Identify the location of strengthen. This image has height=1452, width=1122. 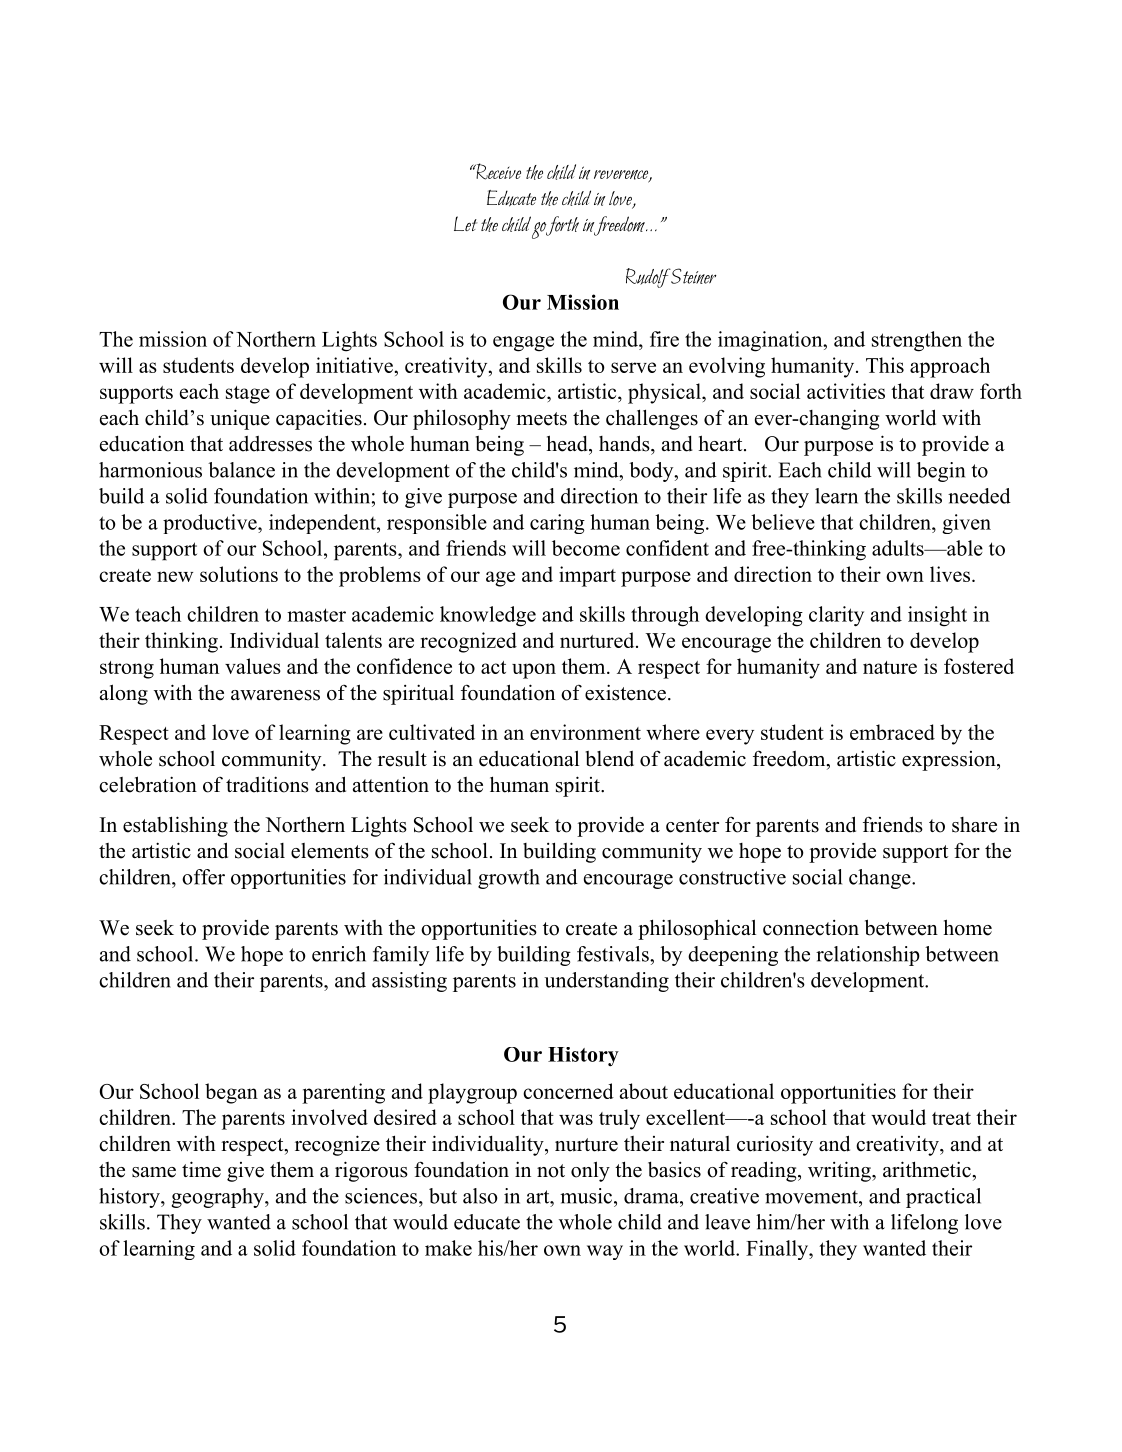
(917, 341).
